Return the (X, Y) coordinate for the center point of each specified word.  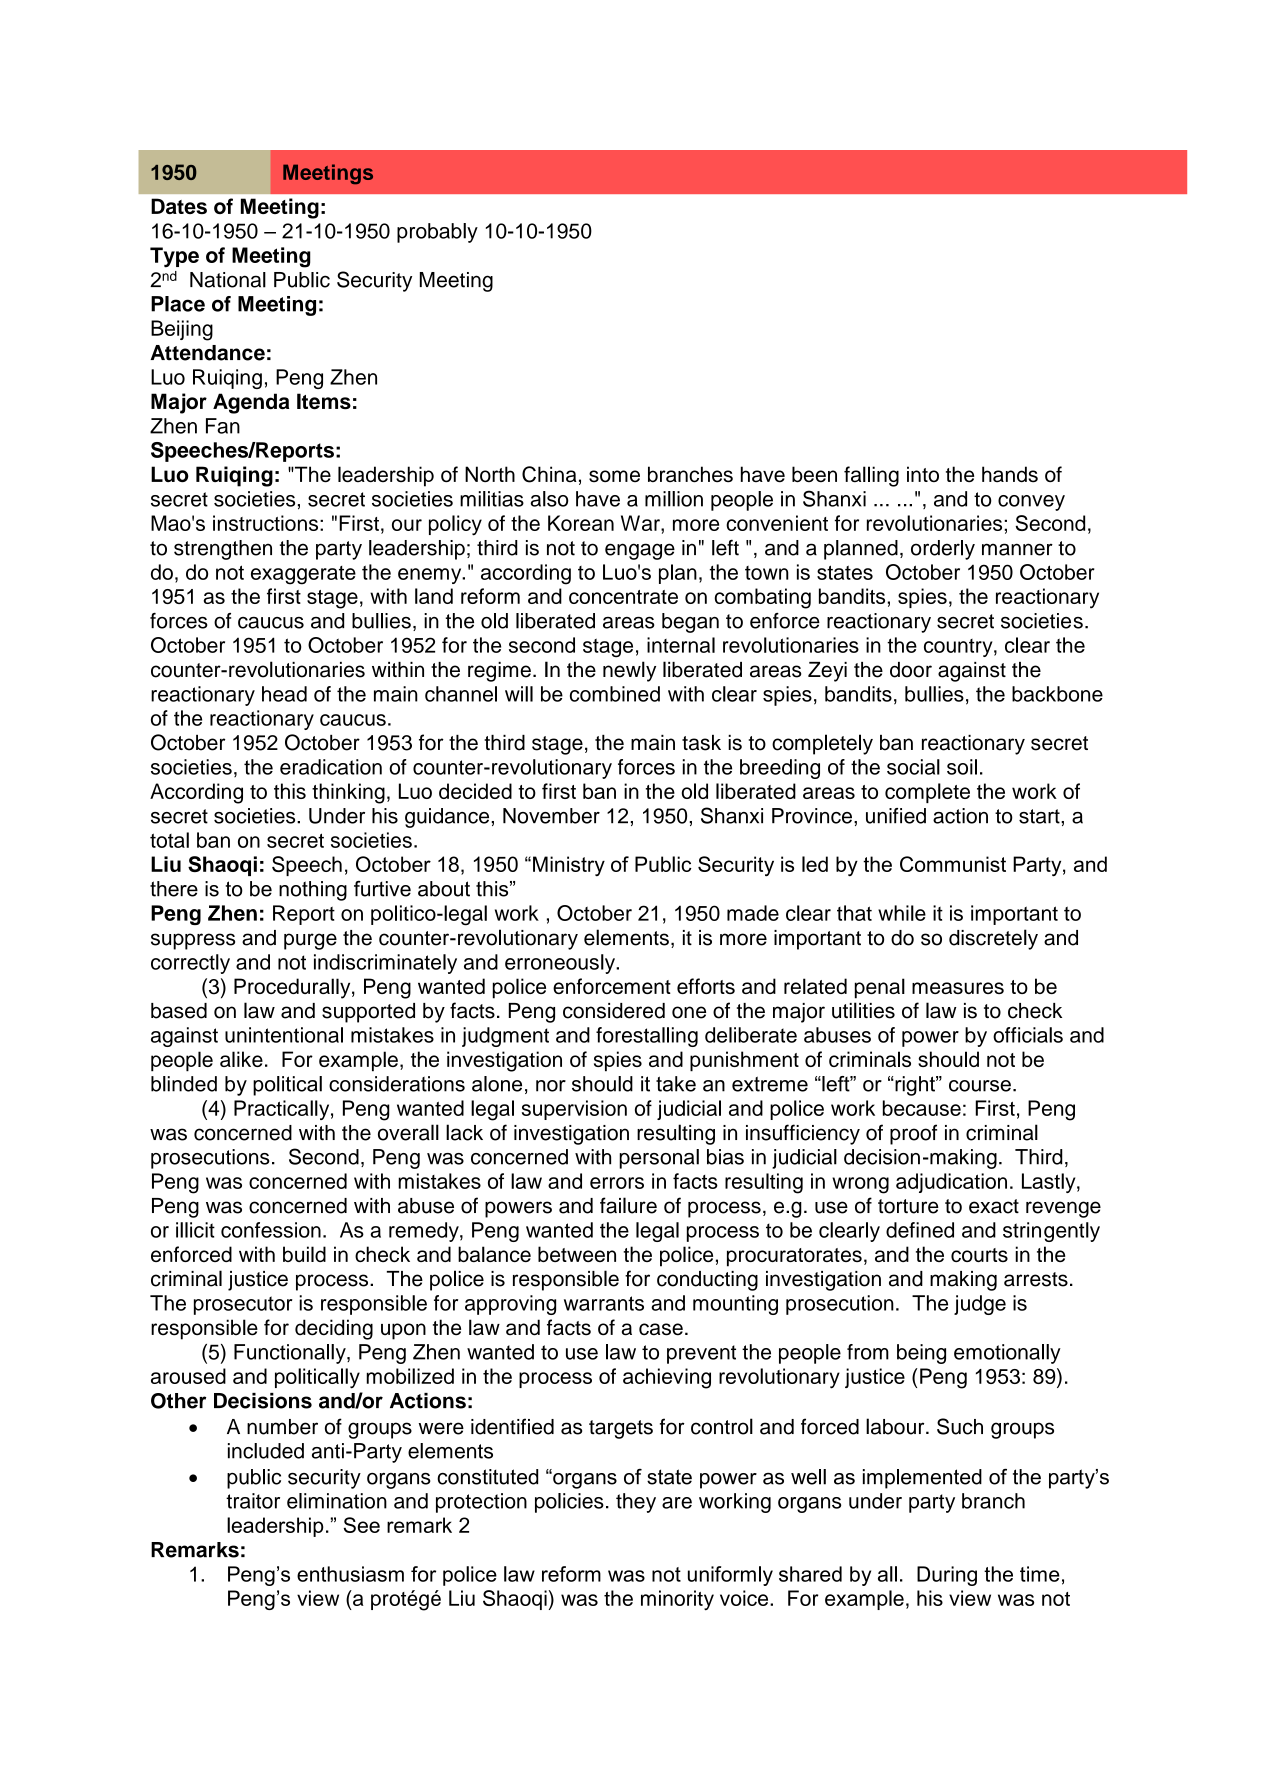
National (228, 280)
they (636, 1503)
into (923, 474)
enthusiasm (350, 1574)
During (947, 1576)
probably (437, 233)
